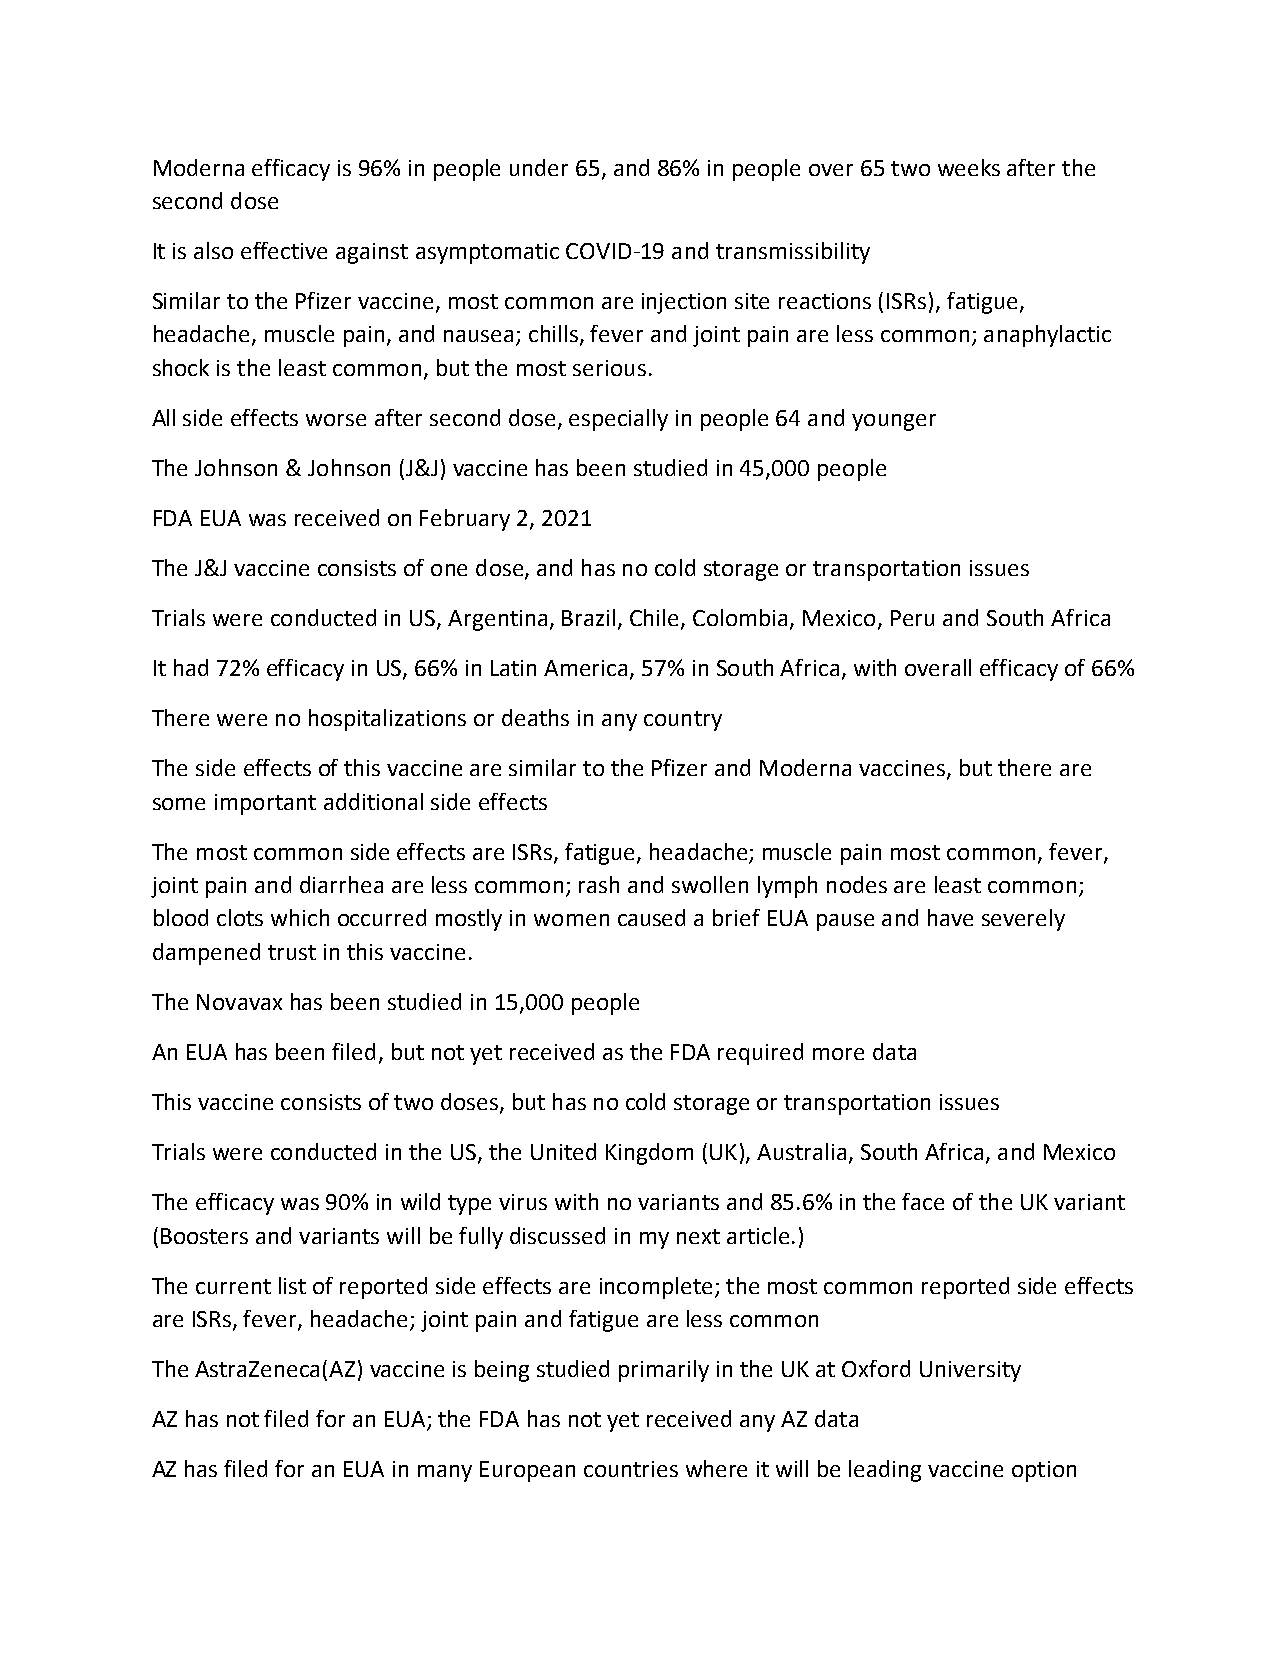 Image resolution: width=1288 pixels, height=1667 pixels. Describe the element at coordinates (292, 952) in the screenshot. I see `trust` at that location.
